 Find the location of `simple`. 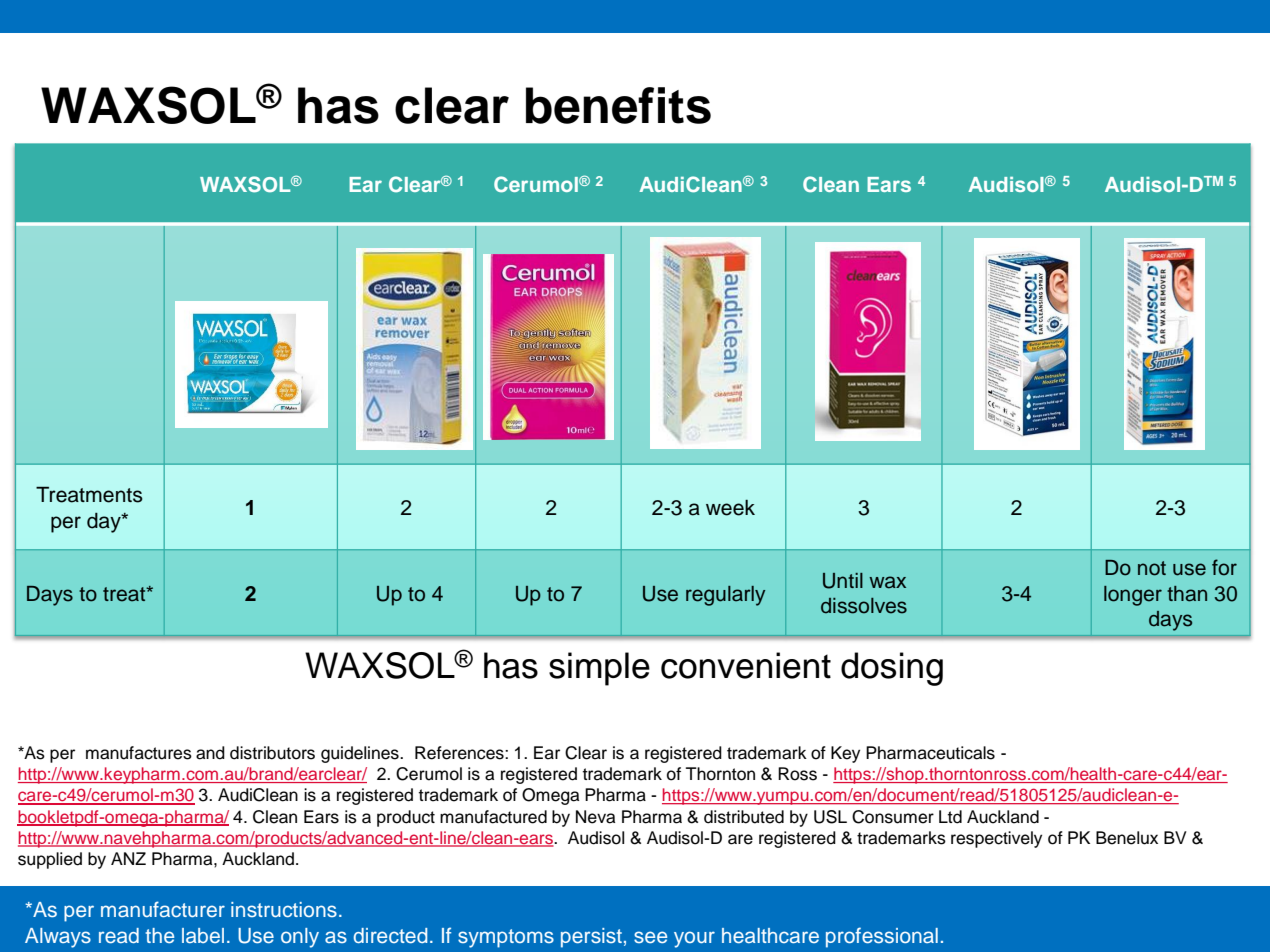

simple is located at coordinates (599, 669).
